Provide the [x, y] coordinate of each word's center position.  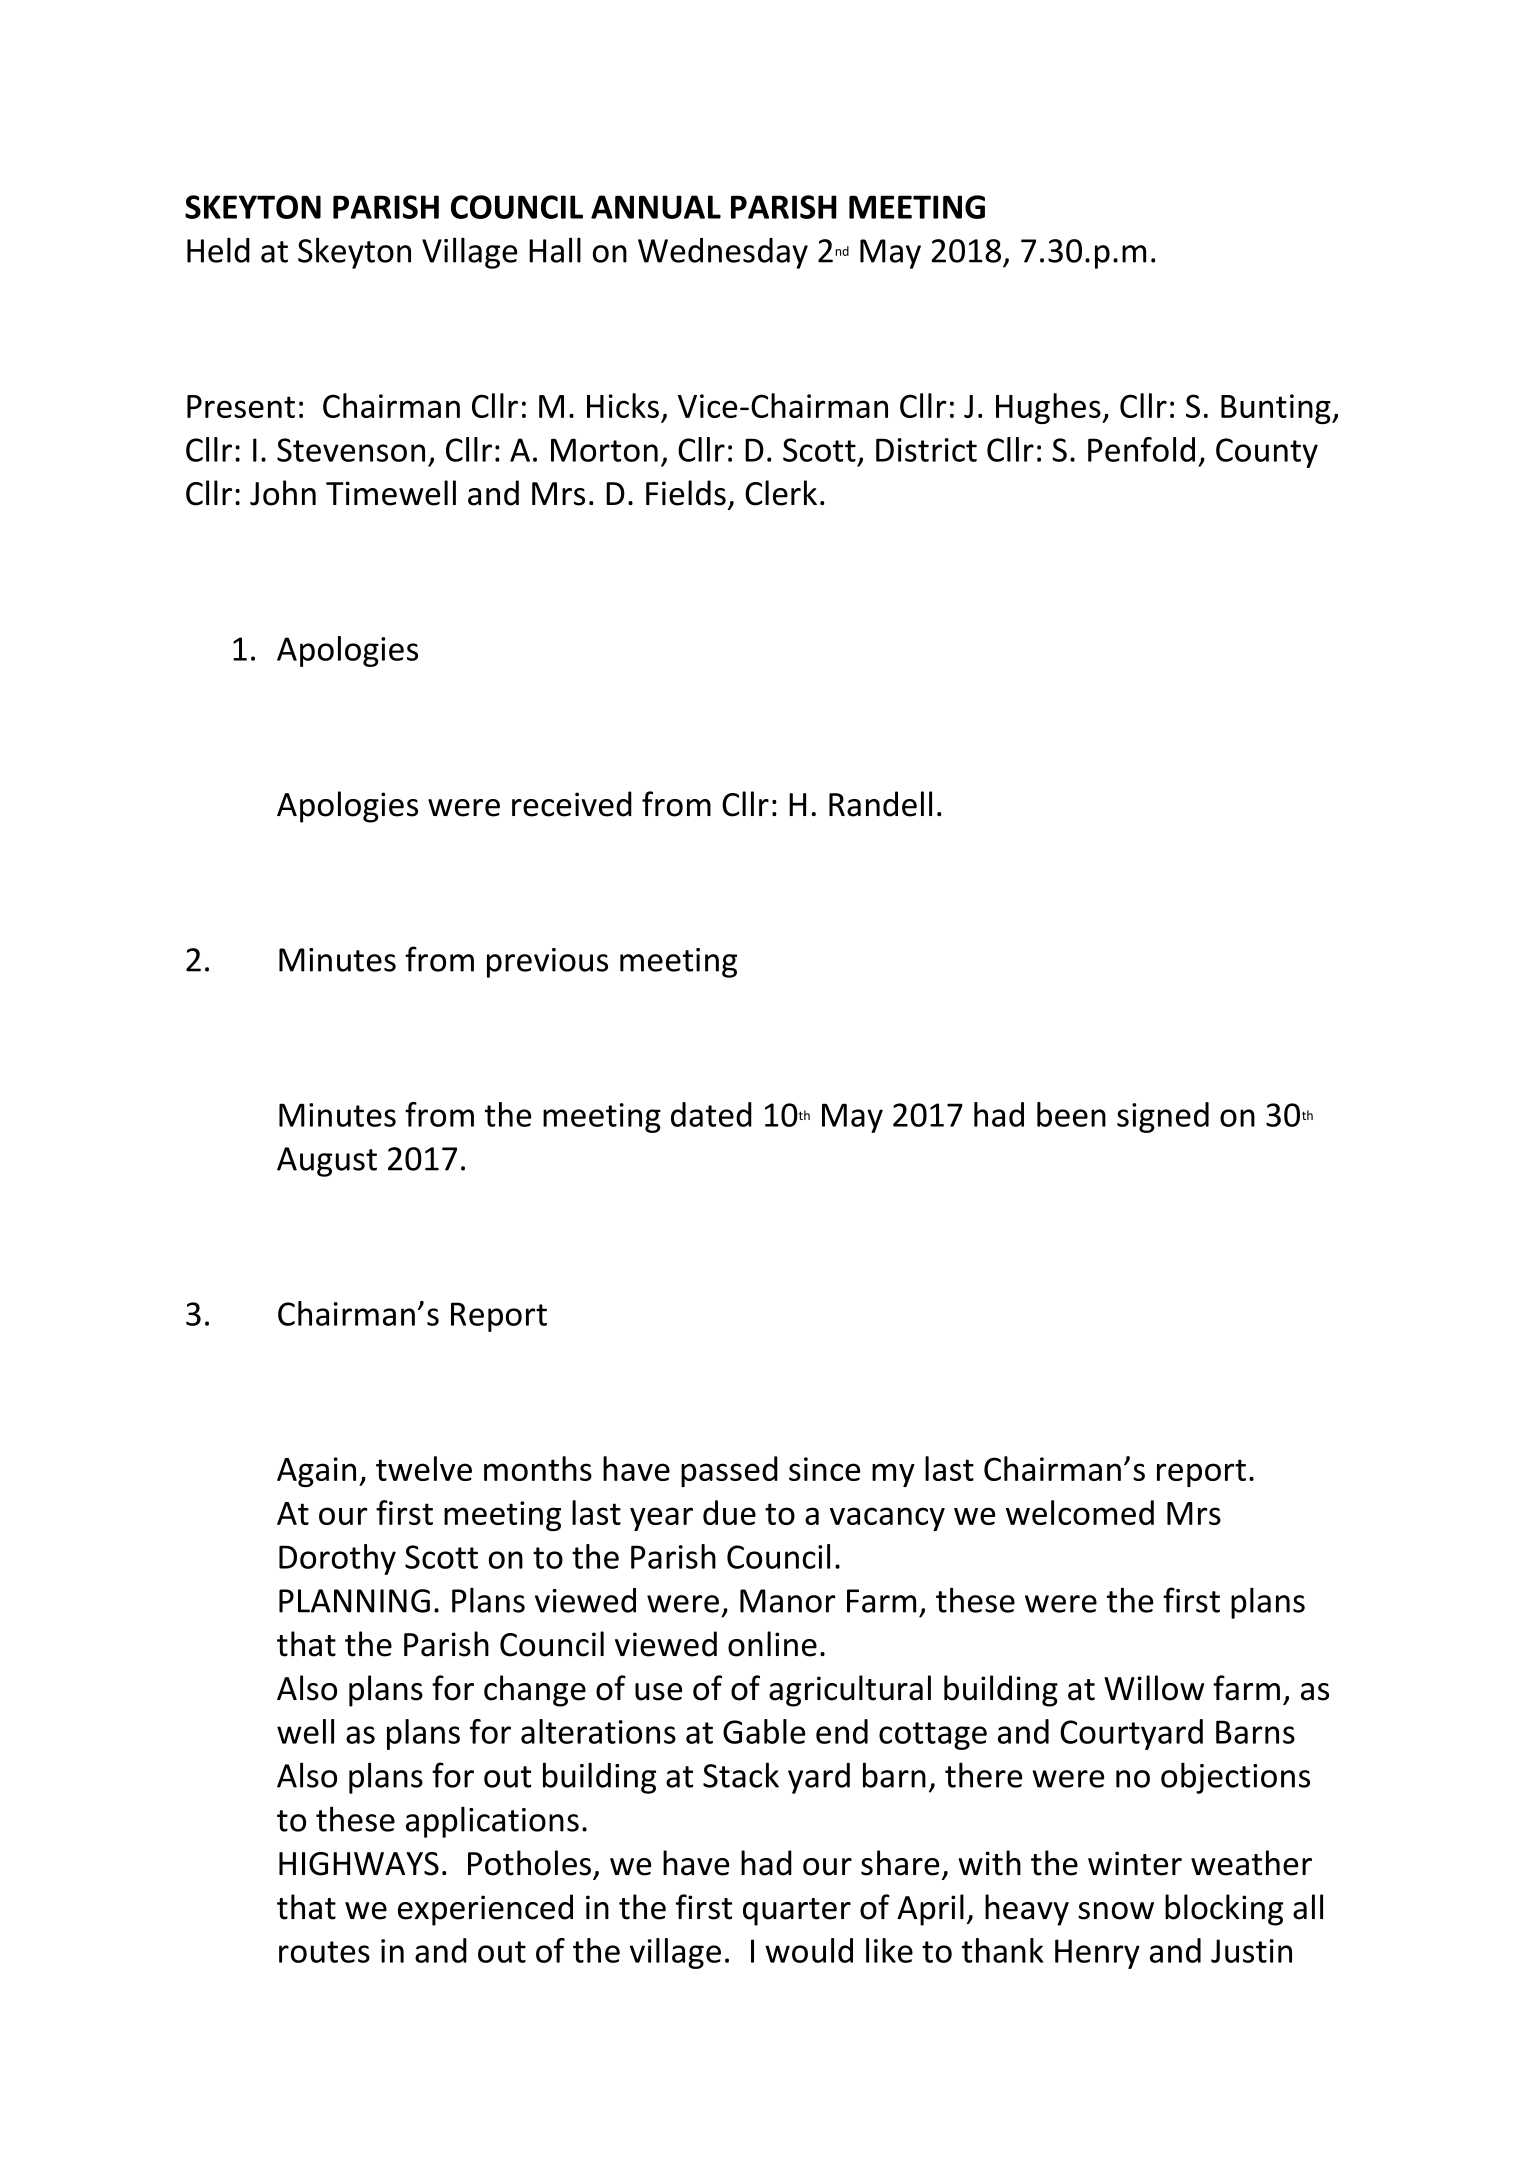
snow [1116, 1911]
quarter [797, 1912]
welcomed [1080, 1512]
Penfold [1141, 449]
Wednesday [723, 253]
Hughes [1049, 408]
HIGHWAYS [359, 1864]
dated [711, 1114]
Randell [880, 804]
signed [1163, 1117]
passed [729, 1471]
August [327, 1162]
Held [218, 250]
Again [316, 1472]
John [283, 493]
